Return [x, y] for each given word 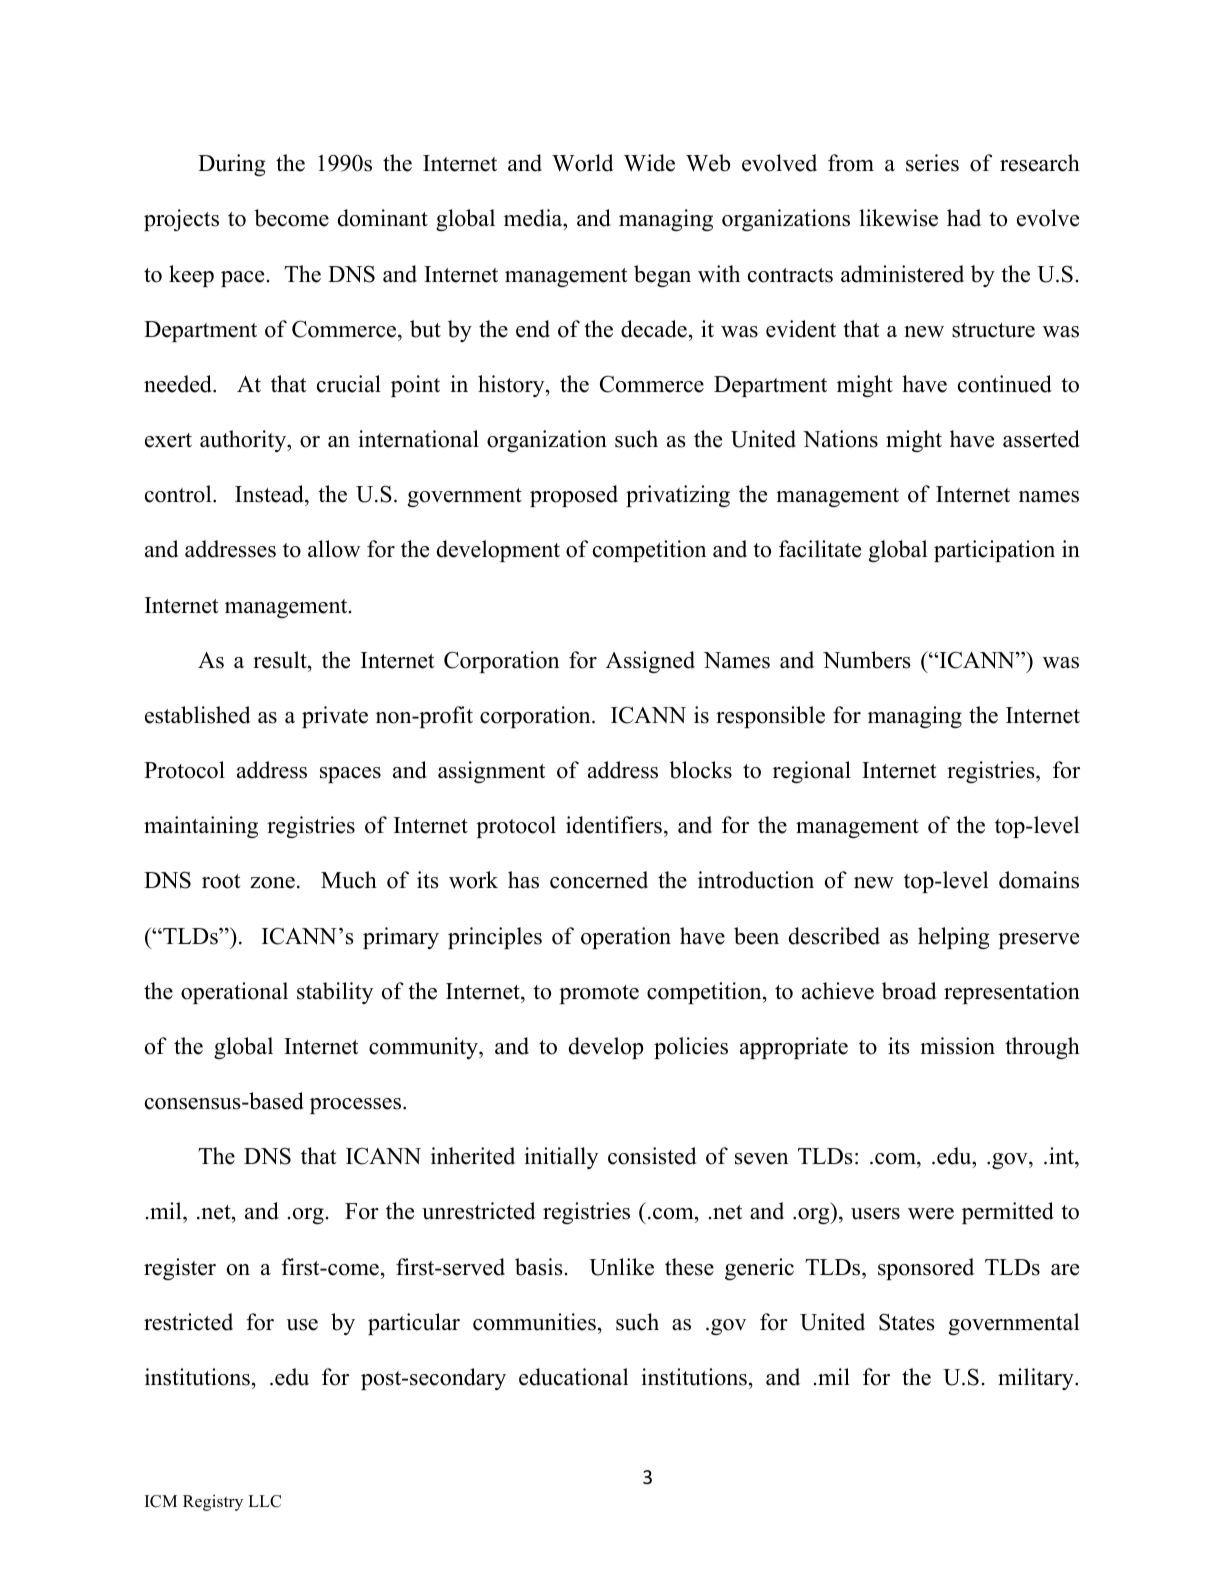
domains [1039, 880]
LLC [264, 1501]
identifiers [614, 825]
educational [573, 1377]
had [964, 218]
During [232, 165]
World [582, 163]
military [1037, 1379]
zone [272, 883]
